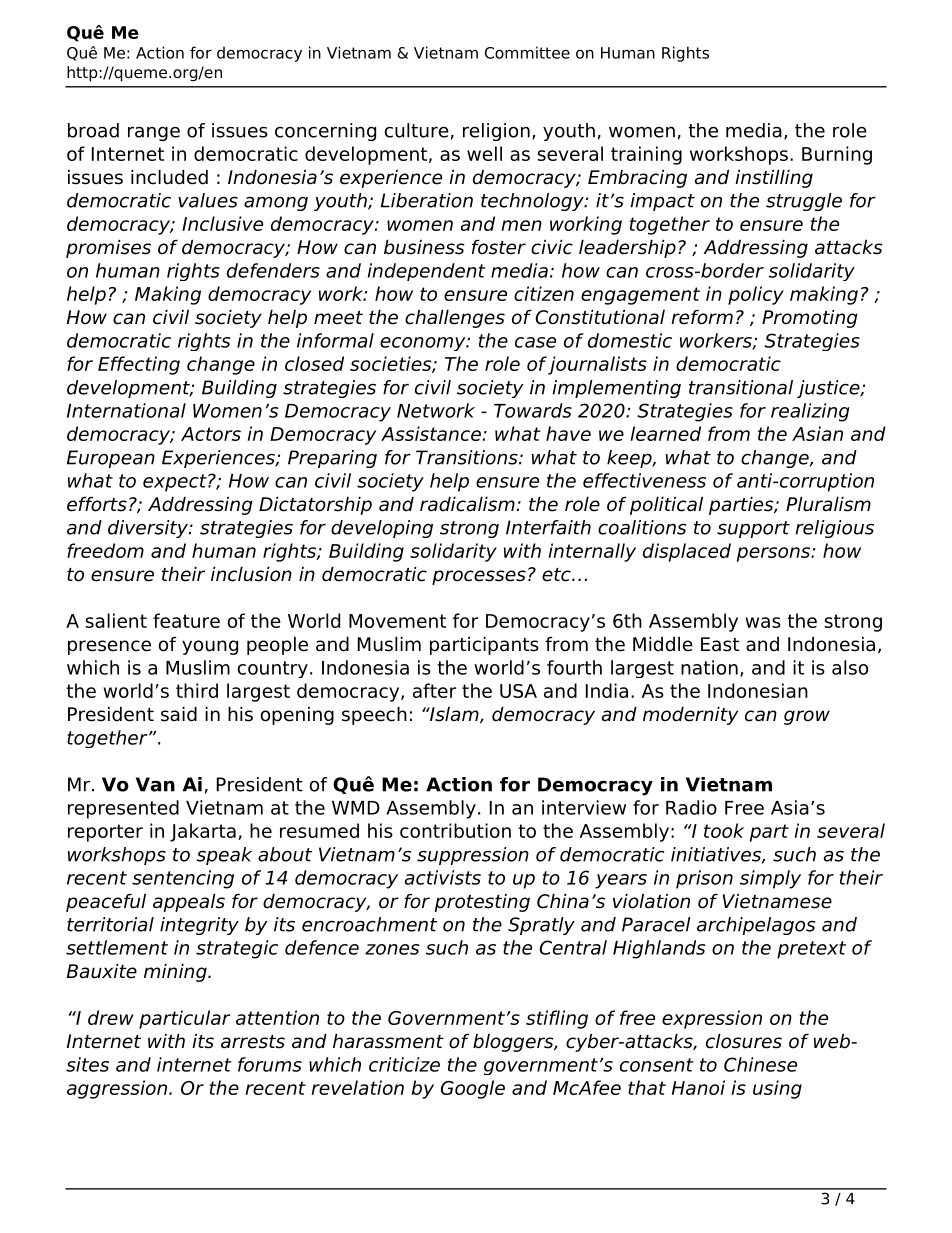  What do you see at coordinates (837, 155) in the screenshot?
I see `Burning` at bounding box center [837, 155].
